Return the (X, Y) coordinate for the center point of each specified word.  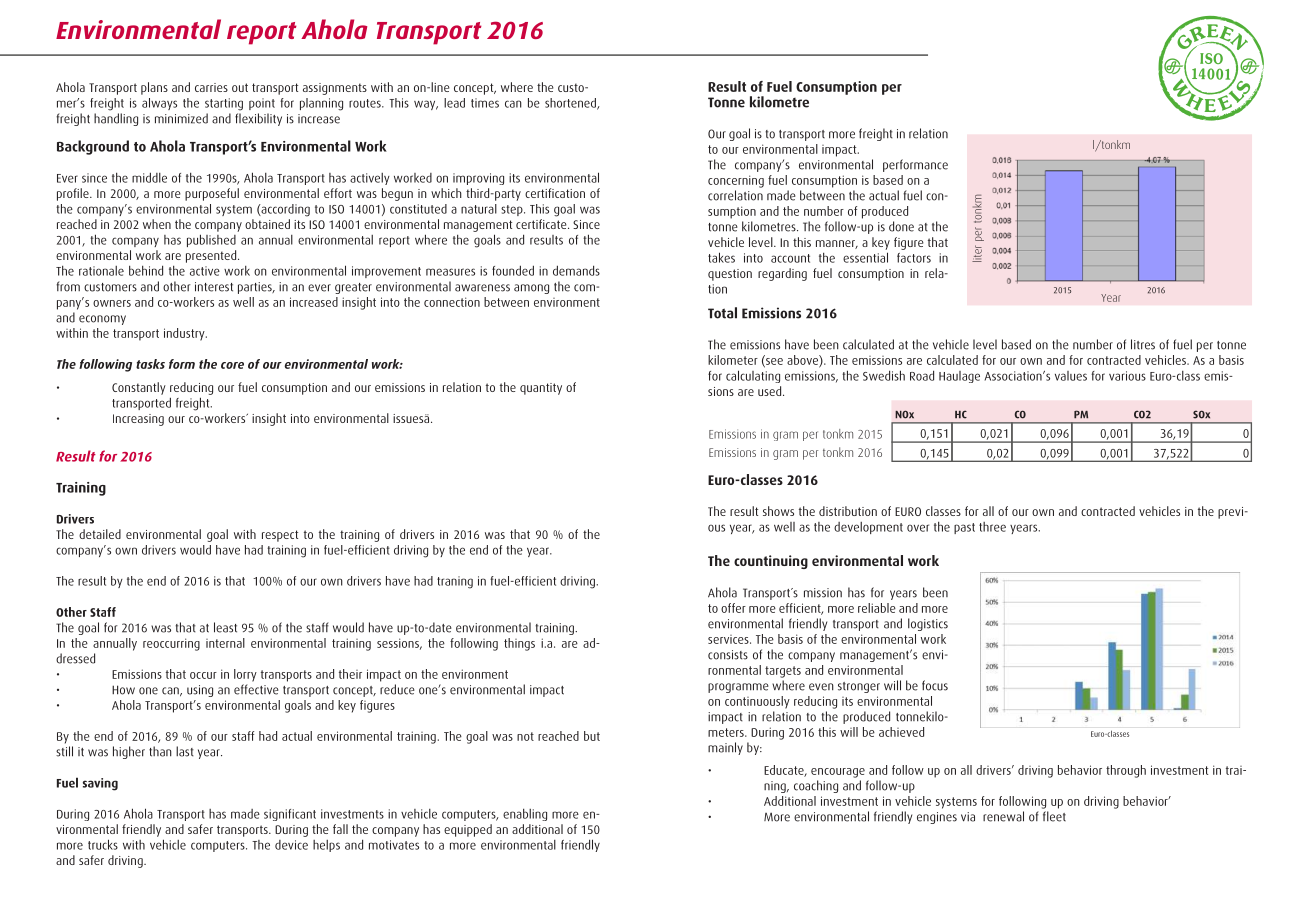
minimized (181, 118)
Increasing (138, 420)
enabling (525, 814)
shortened (571, 104)
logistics (928, 624)
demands (576, 270)
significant (290, 815)
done (901, 226)
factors (914, 258)
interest (214, 287)
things (519, 644)
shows (778, 511)
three (992, 527)
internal (225, 643)
